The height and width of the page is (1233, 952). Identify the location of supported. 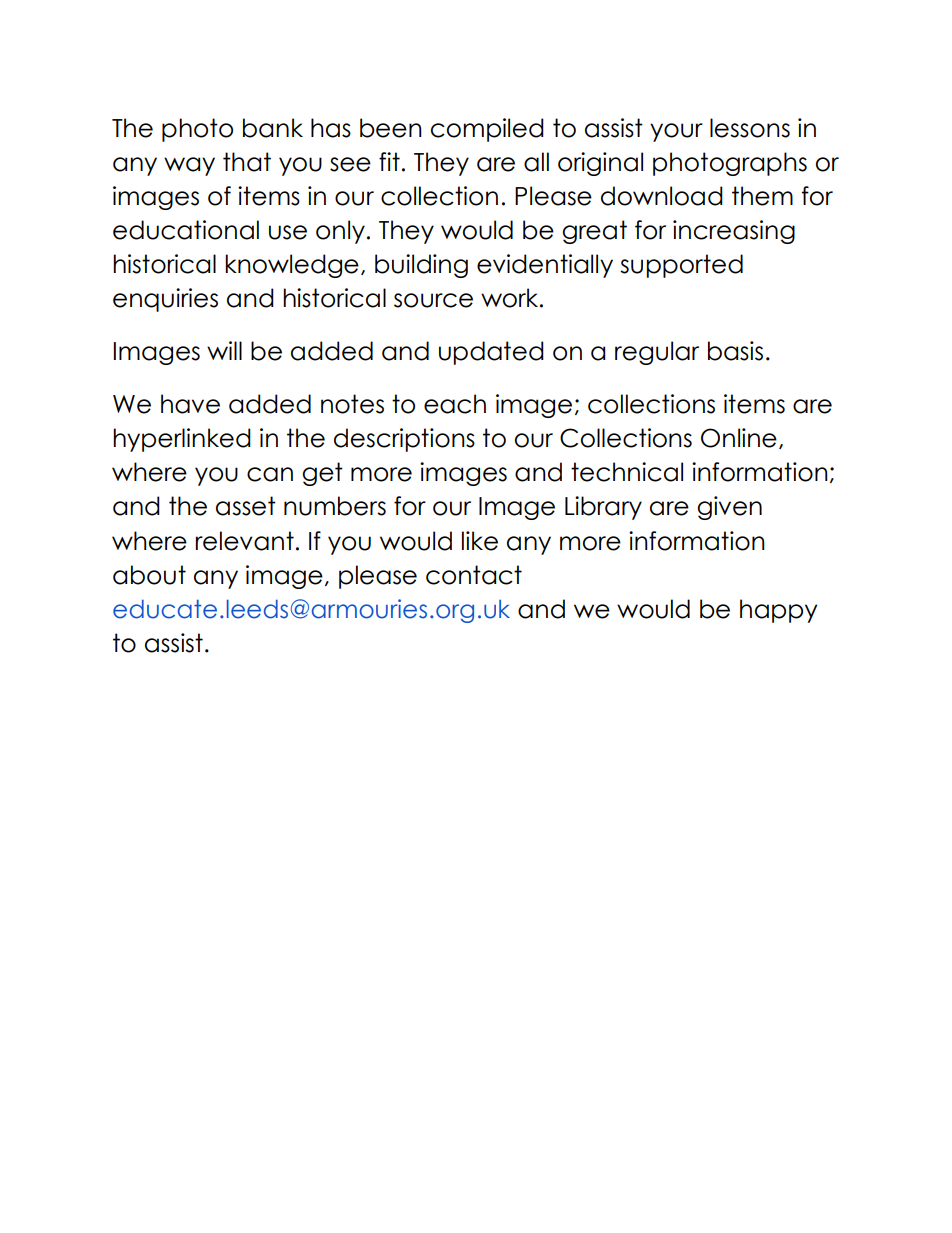
(681, 266).
